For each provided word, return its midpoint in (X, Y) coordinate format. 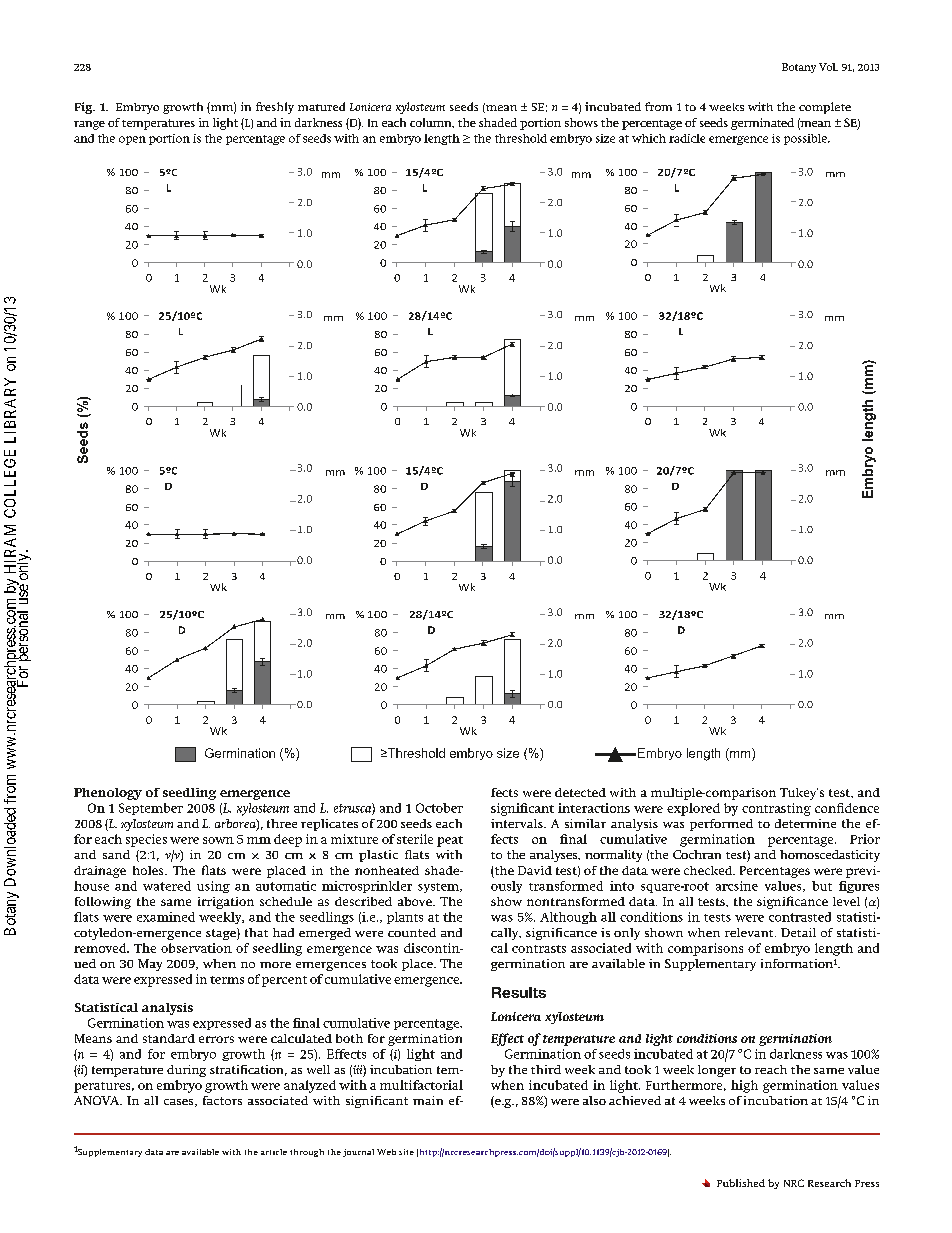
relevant (750, 932)
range (89, 125)
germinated (762, 124)
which (649, 138)
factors (222, 1100)
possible (806, 139)
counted (412, 932)
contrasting (776, 809)
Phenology (108, 794)
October (439, 808)
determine (805, 823)
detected (580, 792)
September (151, 809)
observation (196, 948)
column (432, 123)
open (132, 140)
